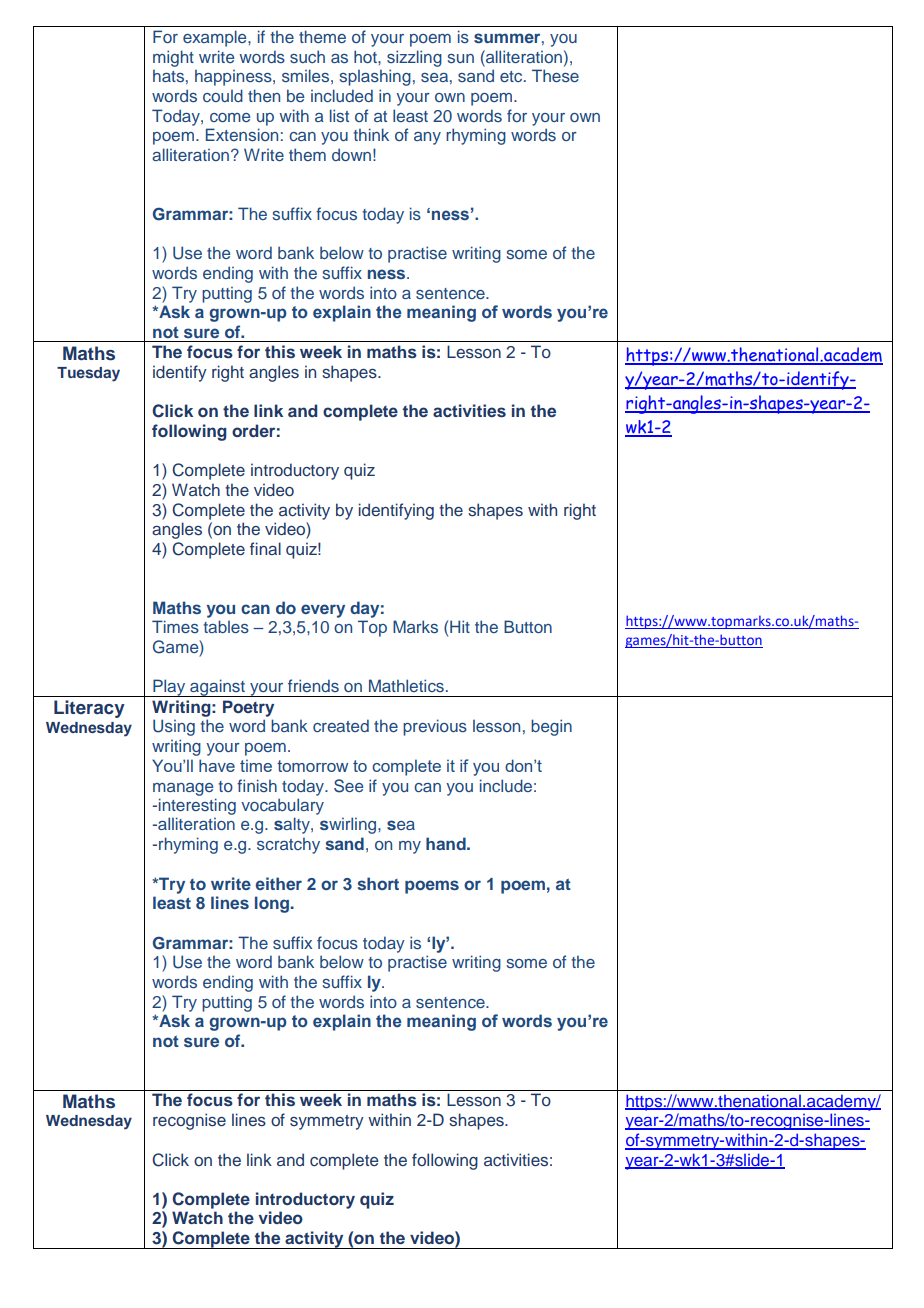 This image has height=1308, width=924. What do you see at coordinates (307, 56) in the image?
I see `such` at bounding box center [307, 56].
